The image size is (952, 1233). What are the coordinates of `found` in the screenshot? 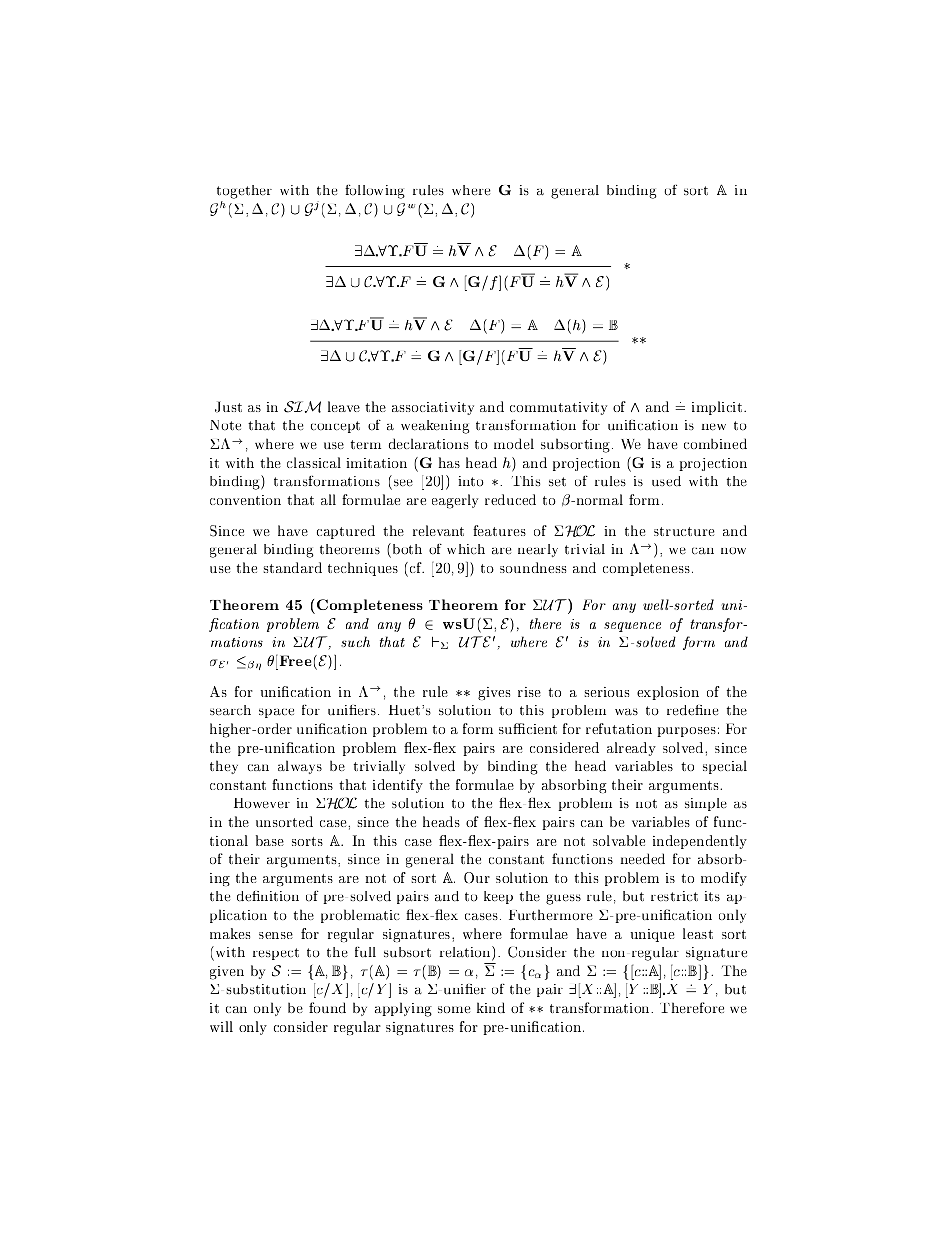 It's located at (327, 1007).
